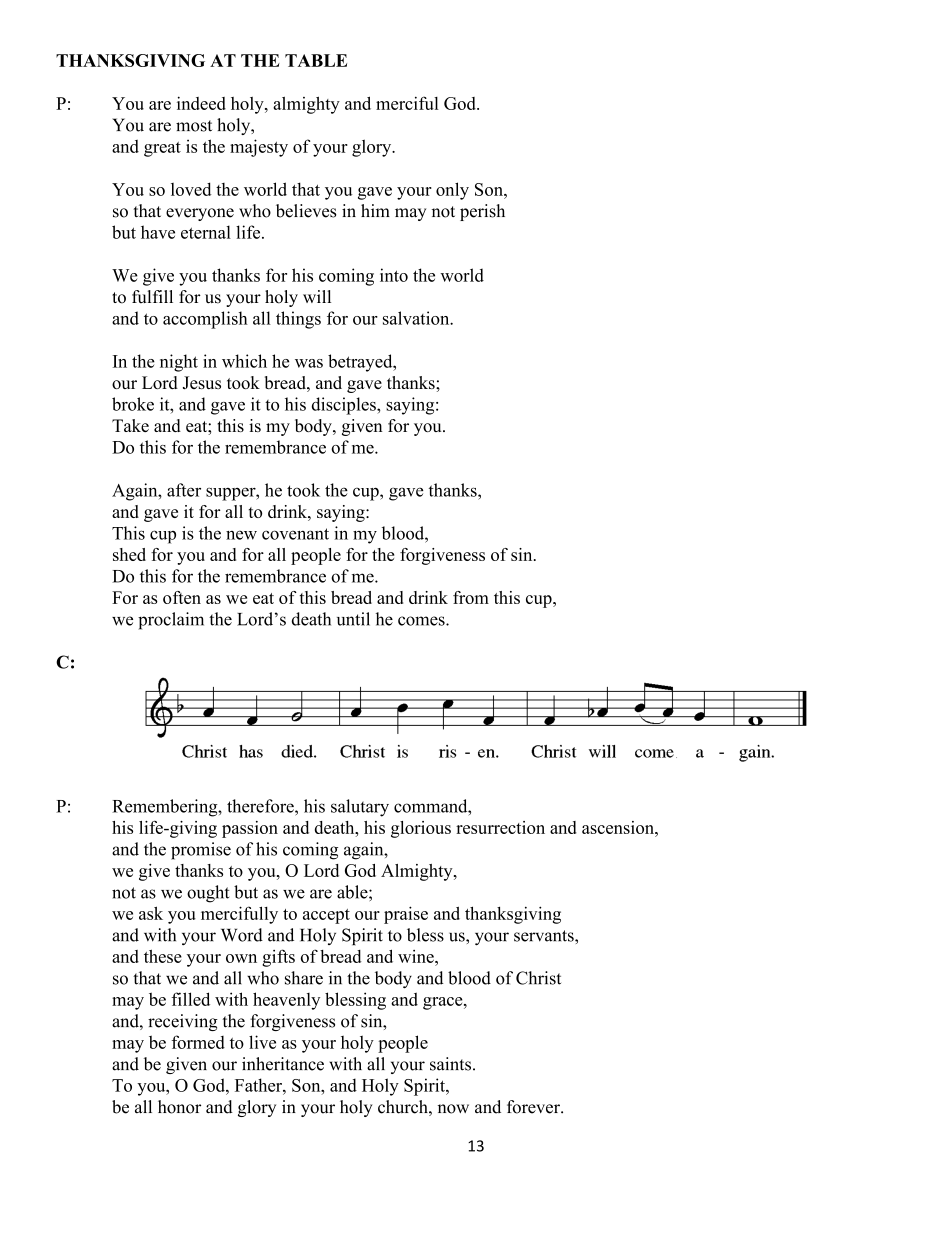 The width and height of the image is (952, 1233). Describe the element at coordinates (619, 827) in the image. I see `ascension` at that location.
